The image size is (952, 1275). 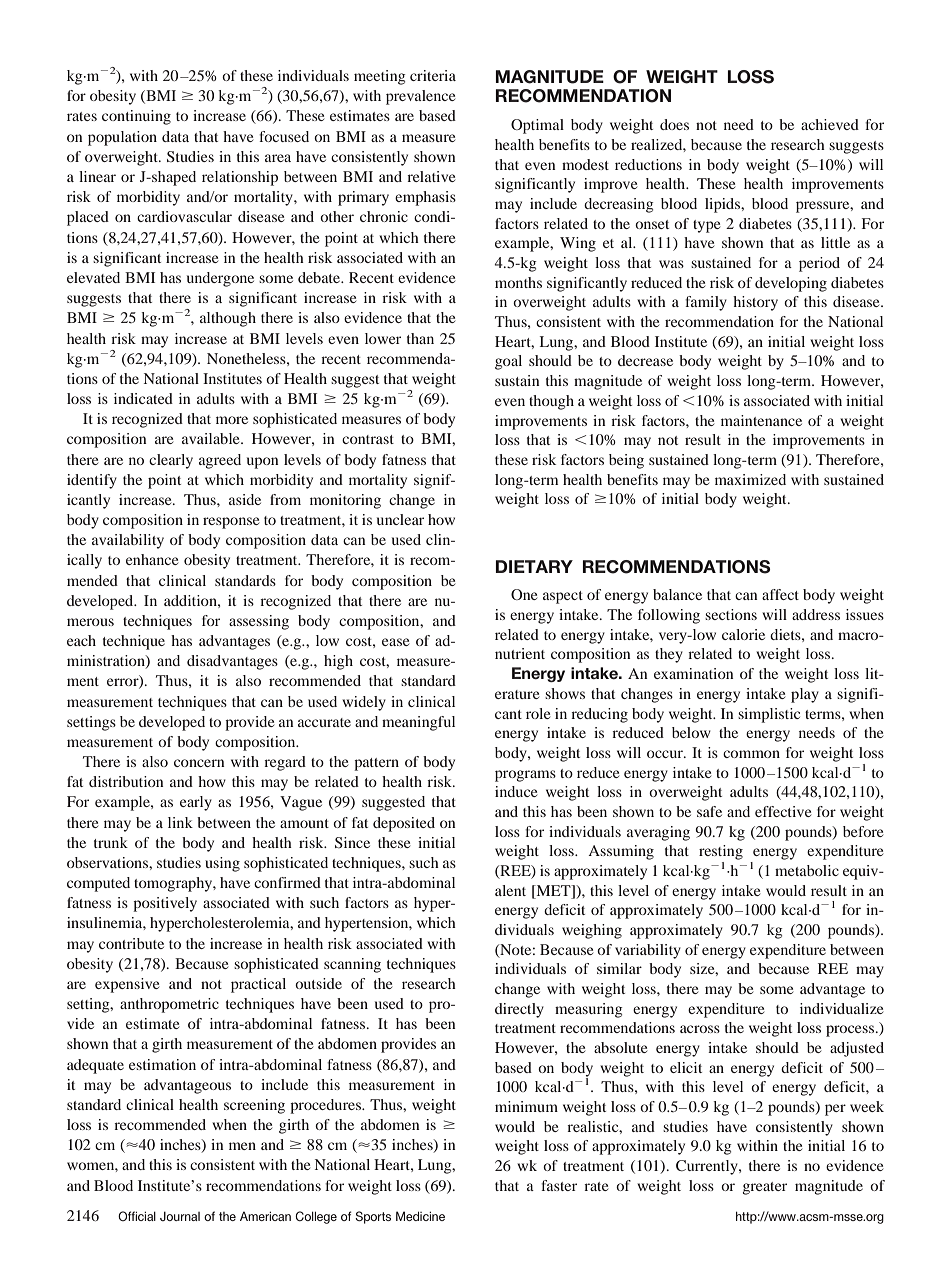 I want to click on aspect, so click(x=563, y=597).
